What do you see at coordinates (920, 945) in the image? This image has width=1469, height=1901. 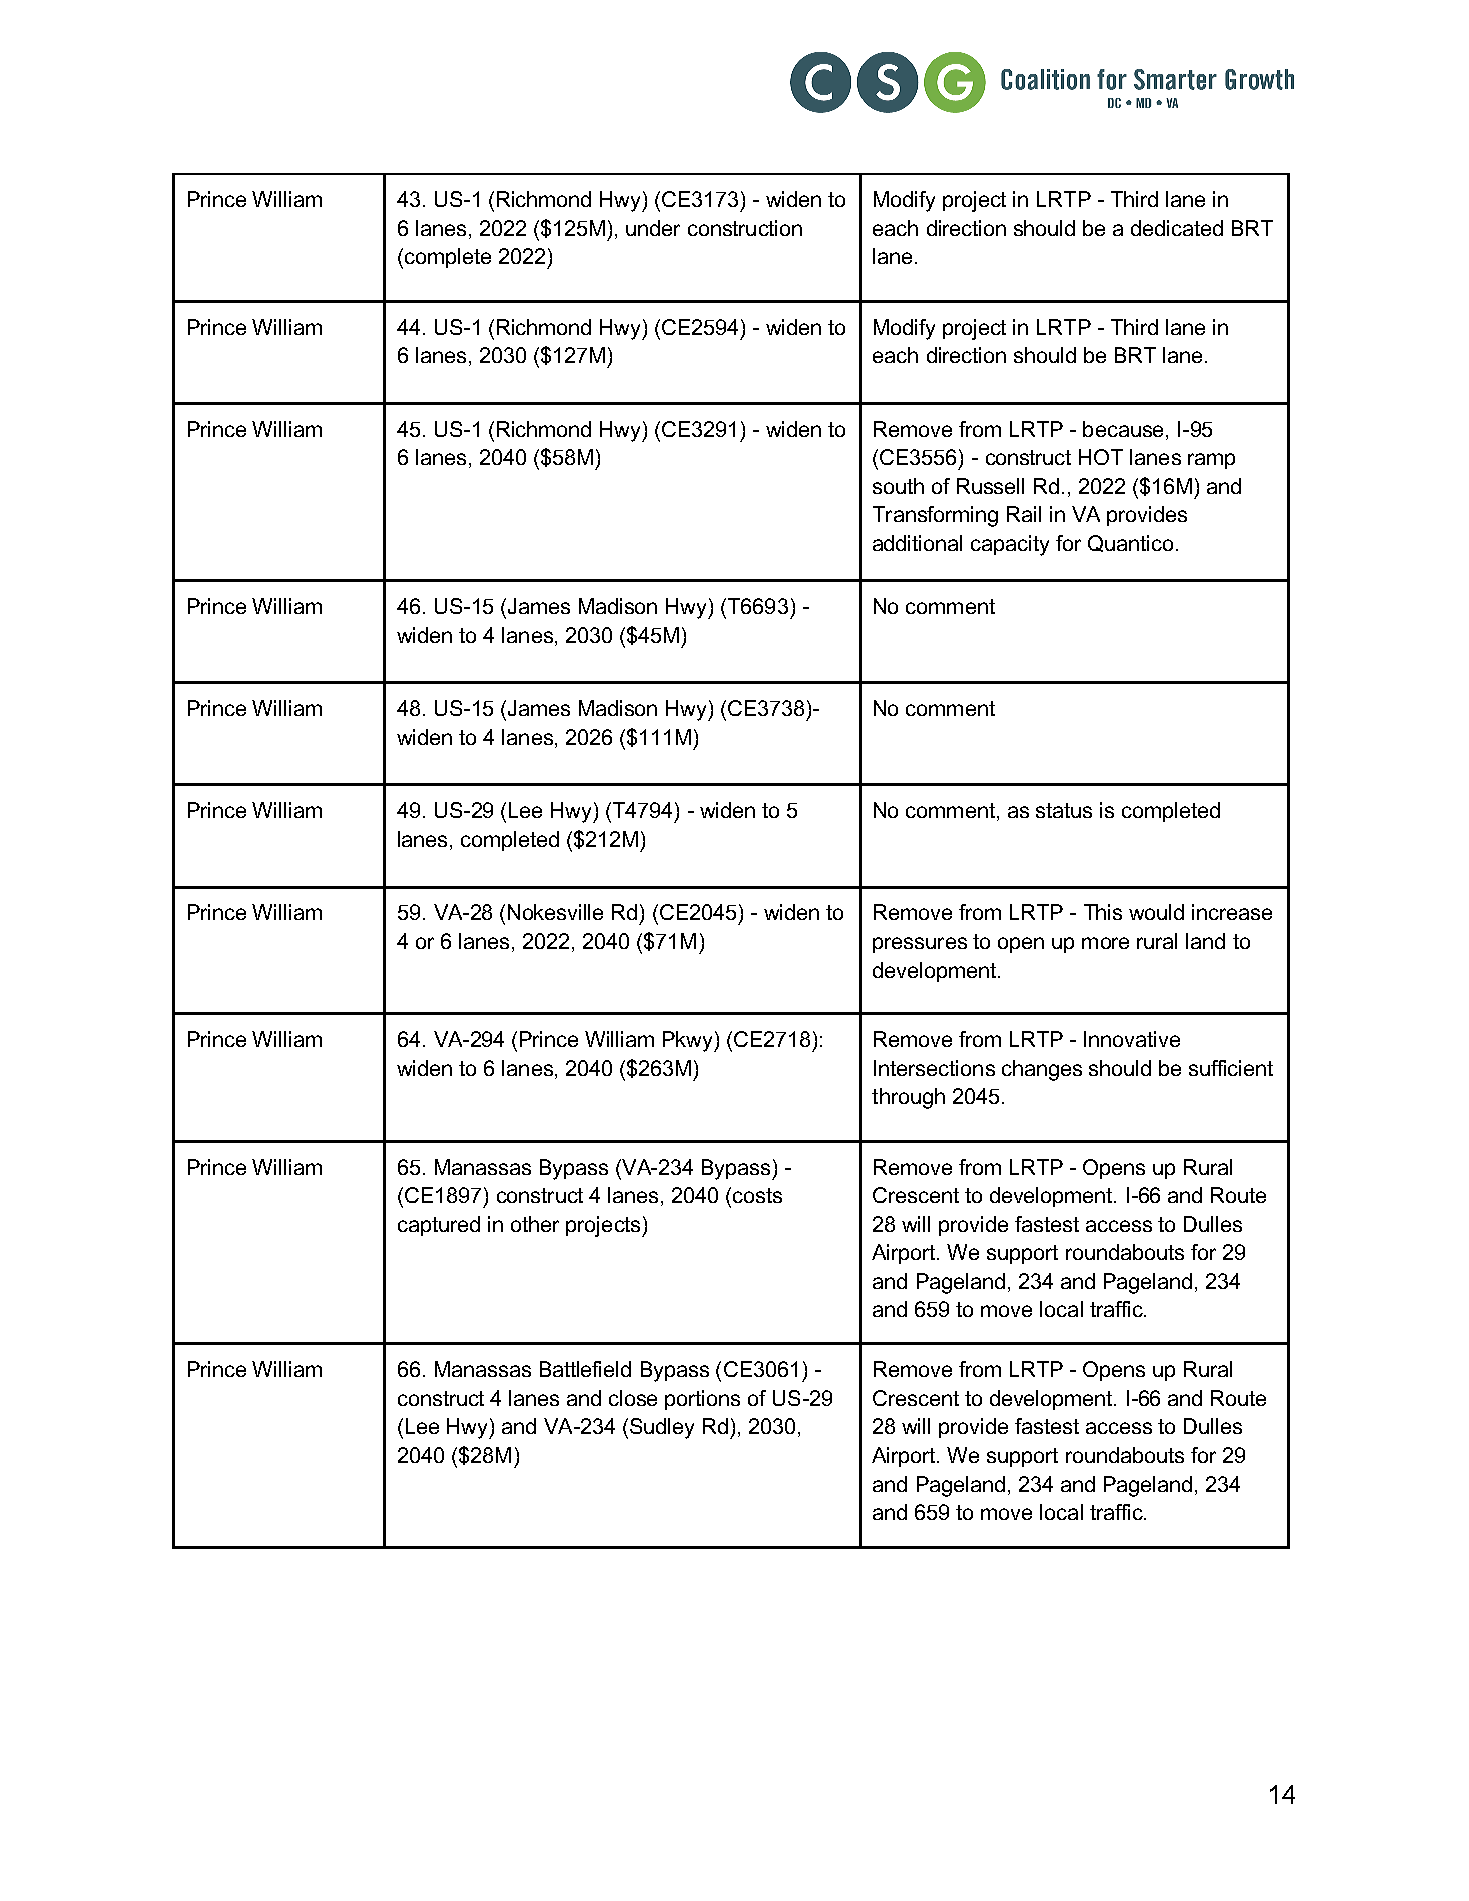 I see `pressures` at bounding box center [920, 945].
